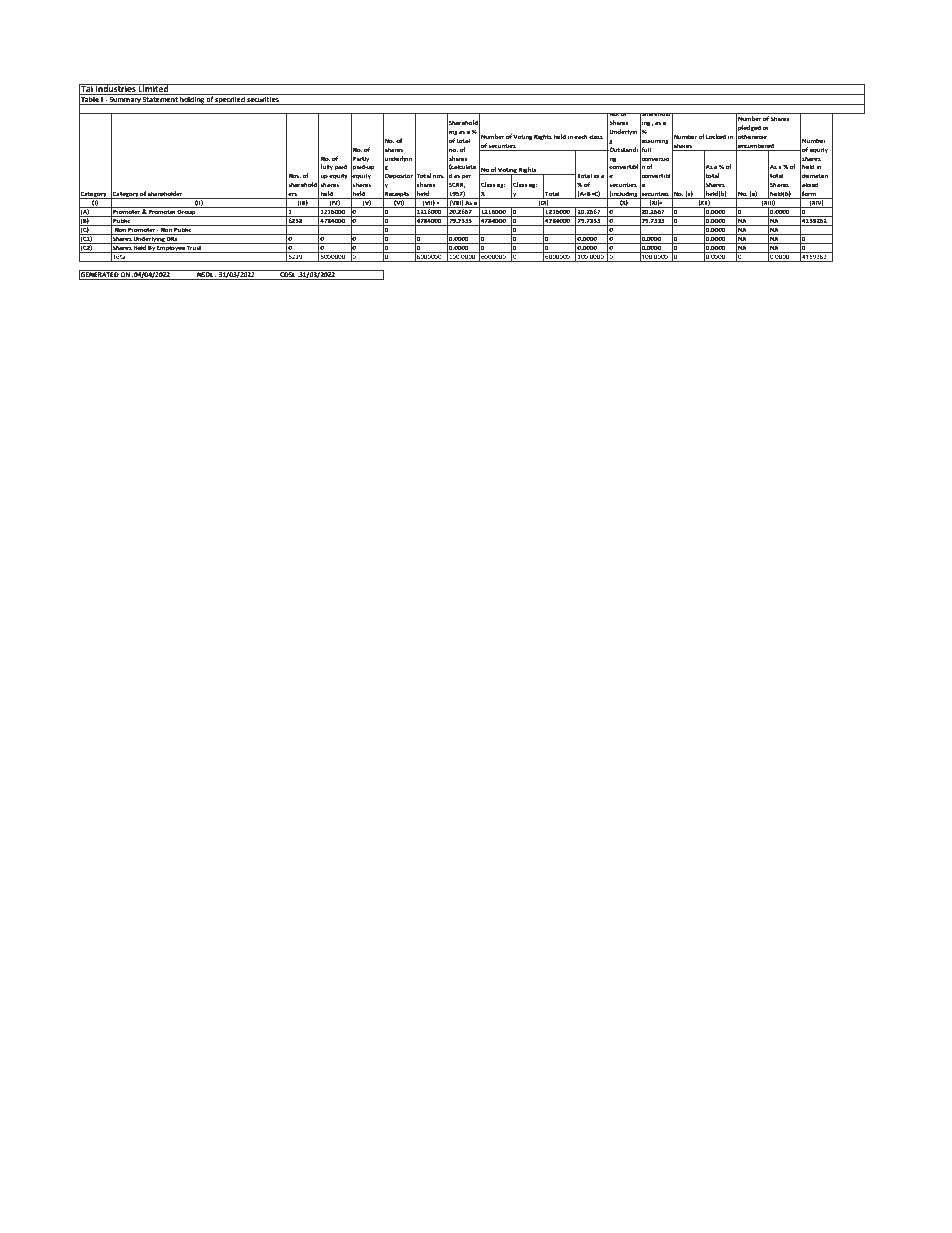 The image size is (952, 1233). Describe the element at coordinates (154, 88) in the screenshot. I see `Limited` at that location.
